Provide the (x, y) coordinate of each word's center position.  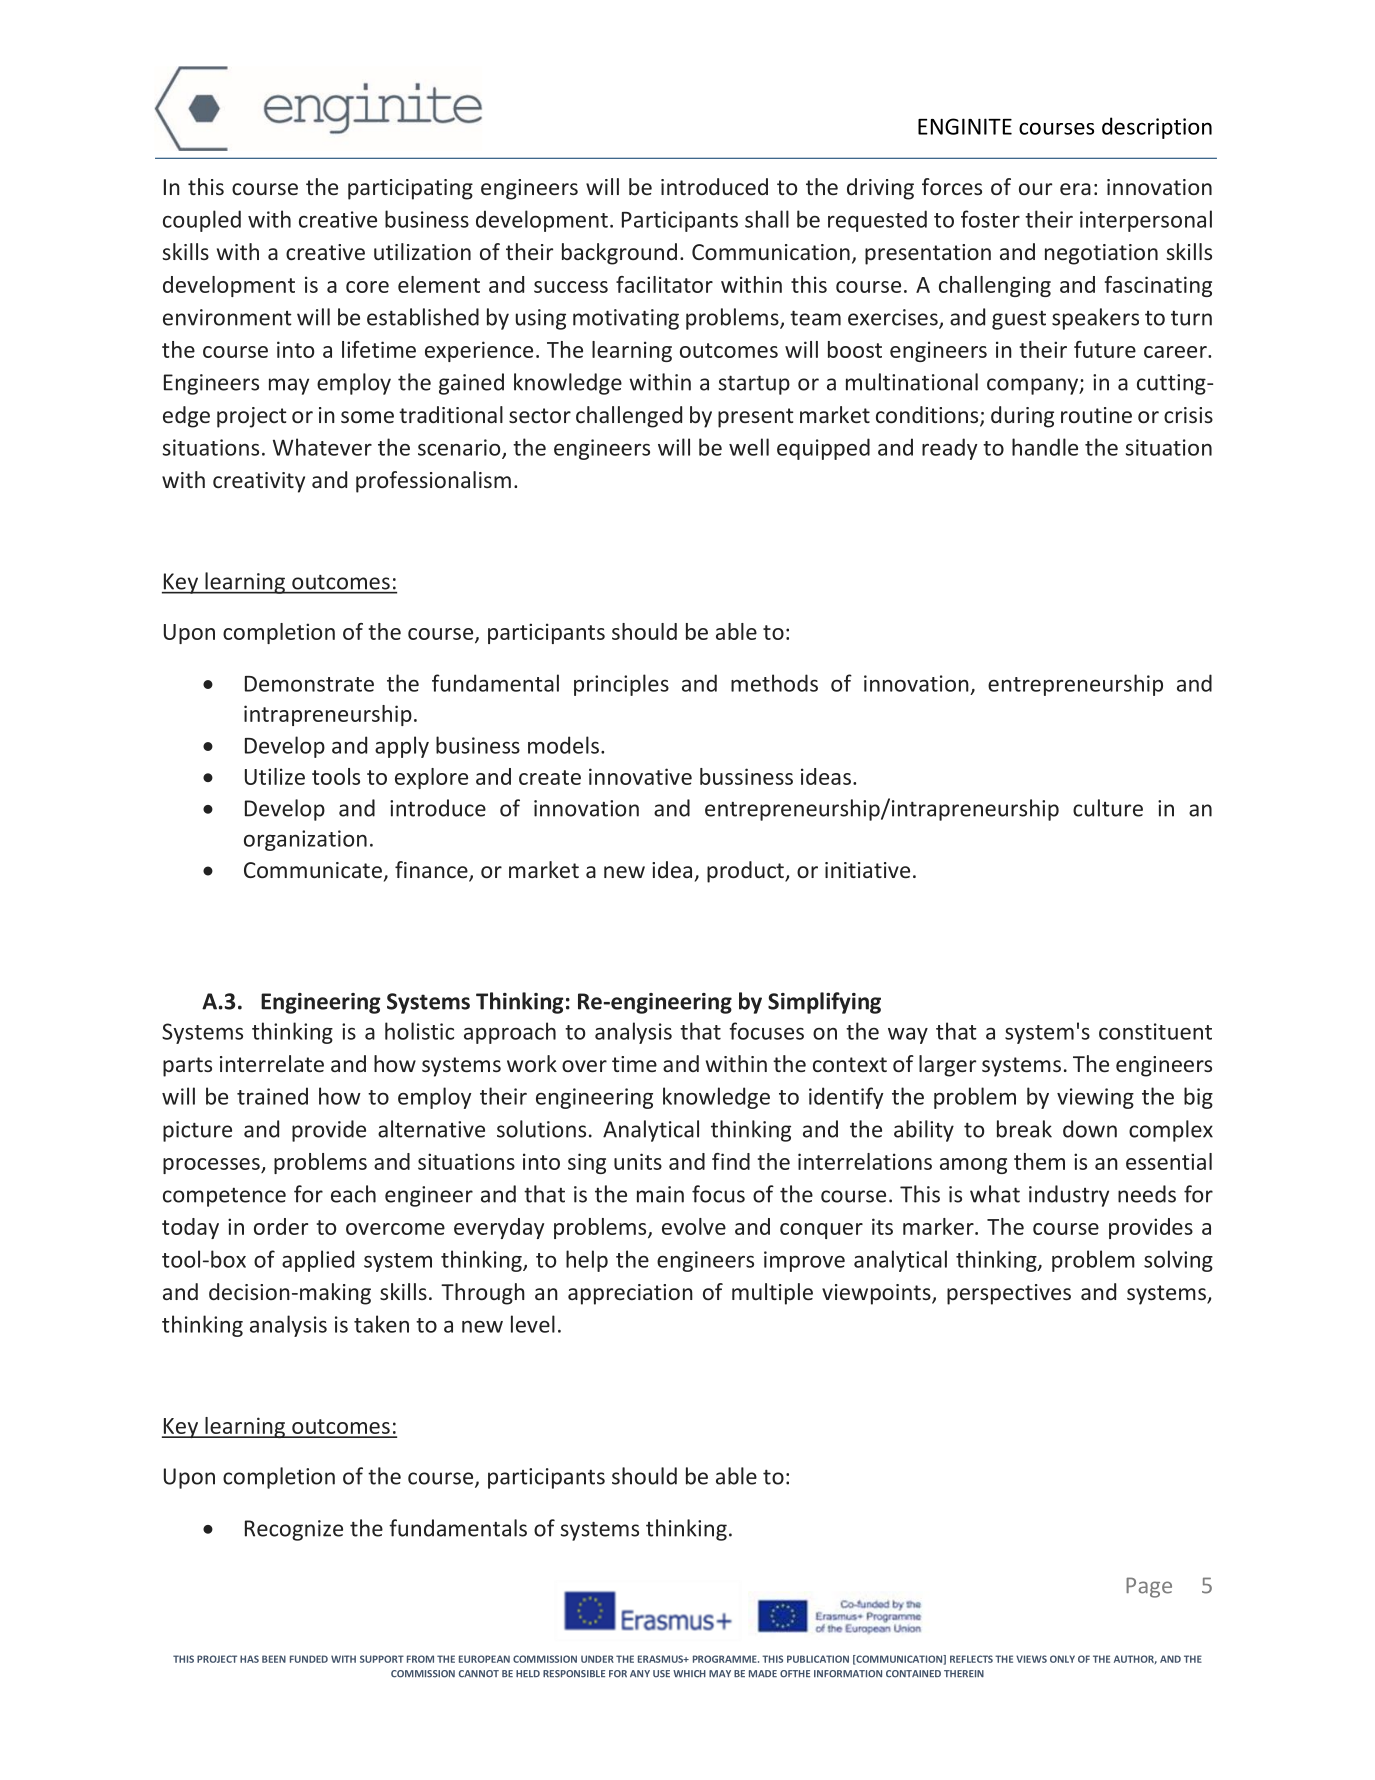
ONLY (1062, 1659)
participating (410, 189)
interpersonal (1146, 221)
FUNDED (309, 1659)
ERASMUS (661, 1659)
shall (767, 219)
